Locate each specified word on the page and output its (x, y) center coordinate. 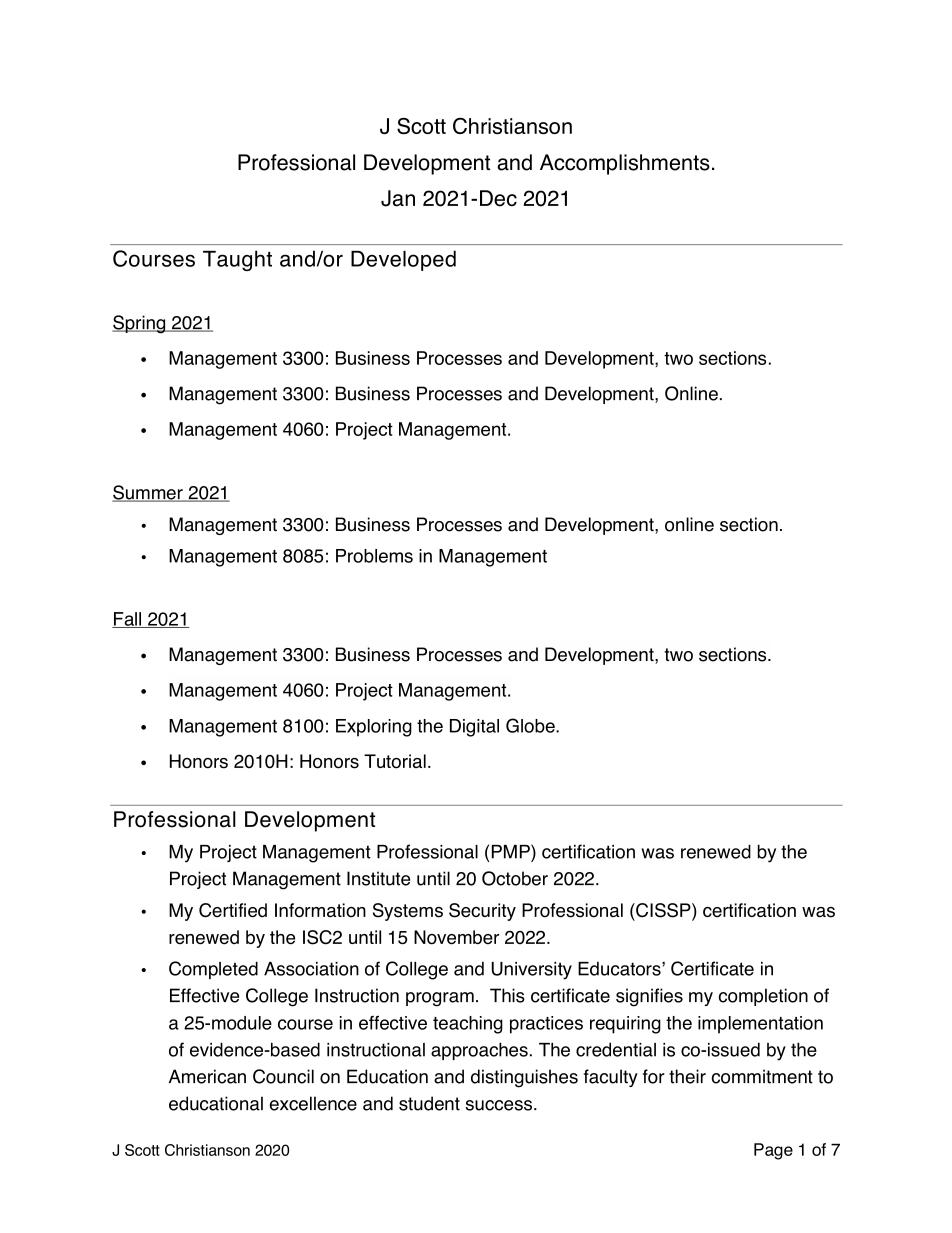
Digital (474, 728)
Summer (148, 493)
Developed (403, 260)
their (687, 1076)
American (207, 1076)
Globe (531, 725)
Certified (233, 910)
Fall (128, 620)
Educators (620, 969)
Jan (398, 198)
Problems (374, 556)
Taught (237, 260)
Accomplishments (625, 164)
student (429, 1103)
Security (482, 912)
